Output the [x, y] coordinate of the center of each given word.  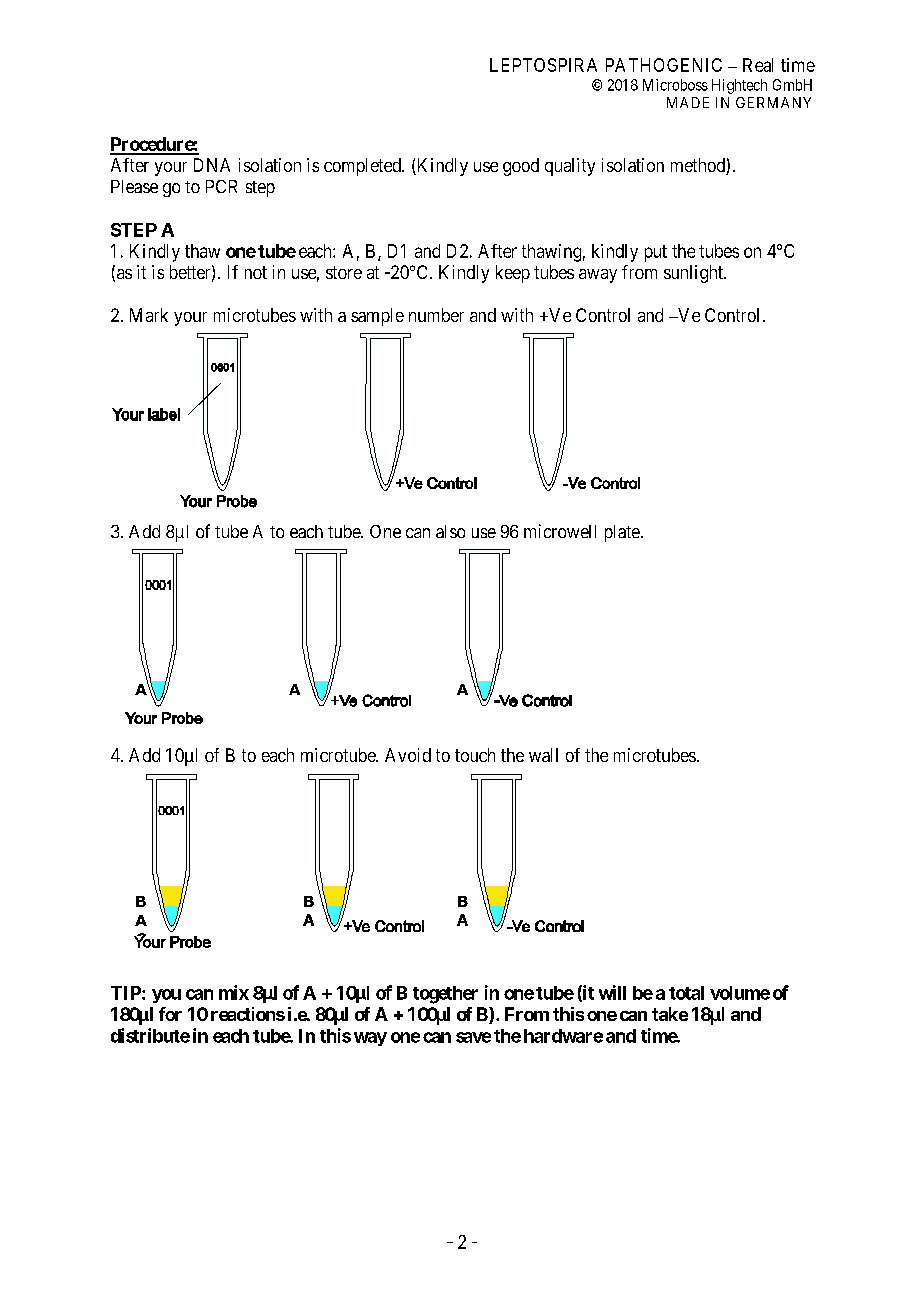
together [445, 995]
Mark [149, 315]
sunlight [694, 274]
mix [234, 992]
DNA [212, 165]
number [436, 315]
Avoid [408, 755]
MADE [688, 102]
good [521, 167]
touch [475, 755]
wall [543, 755]
